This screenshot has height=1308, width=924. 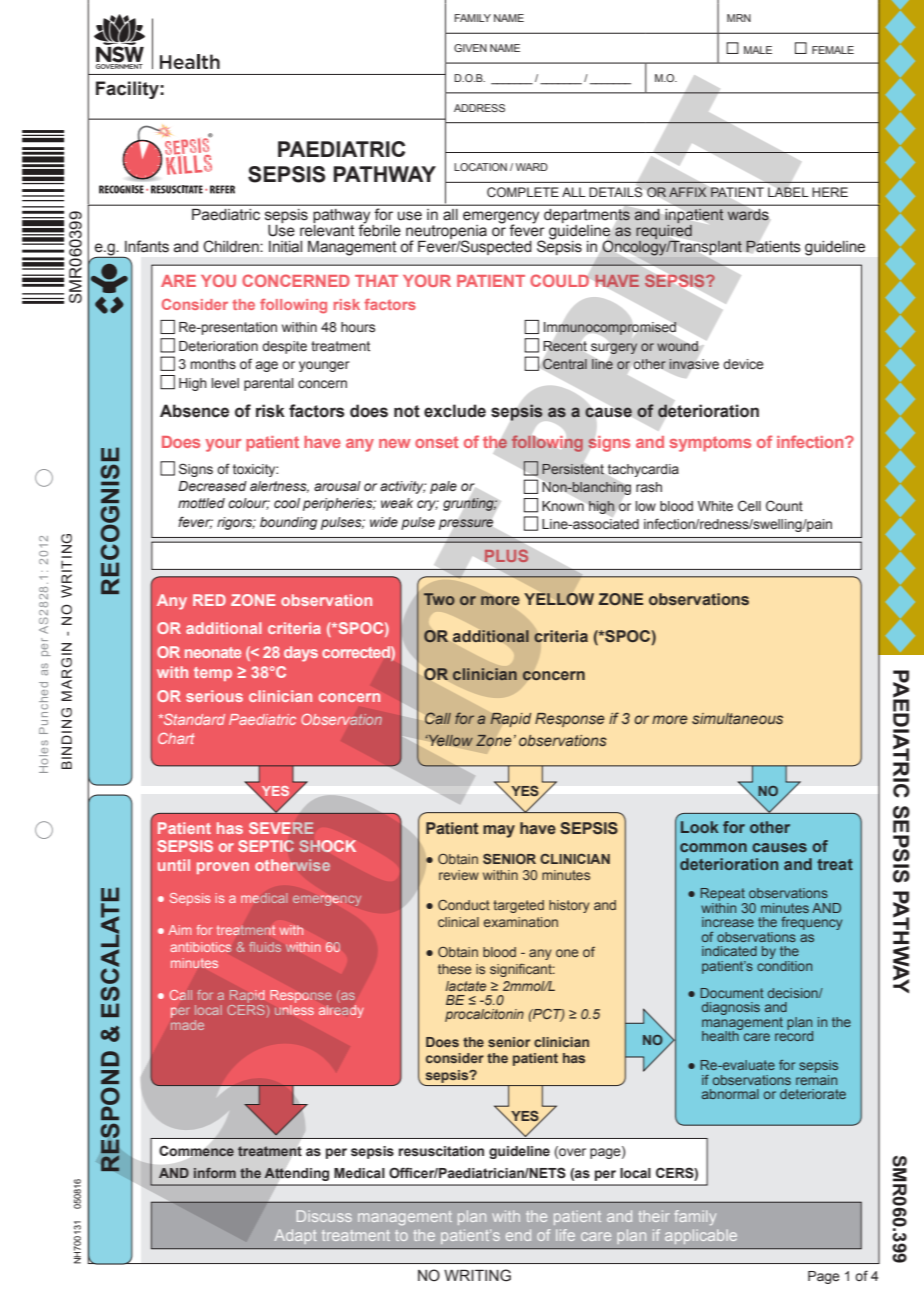 What do you see at coordinates (701, 1236) in the screenshot?
I see `applicable` at bounding box center [701, 1236].
